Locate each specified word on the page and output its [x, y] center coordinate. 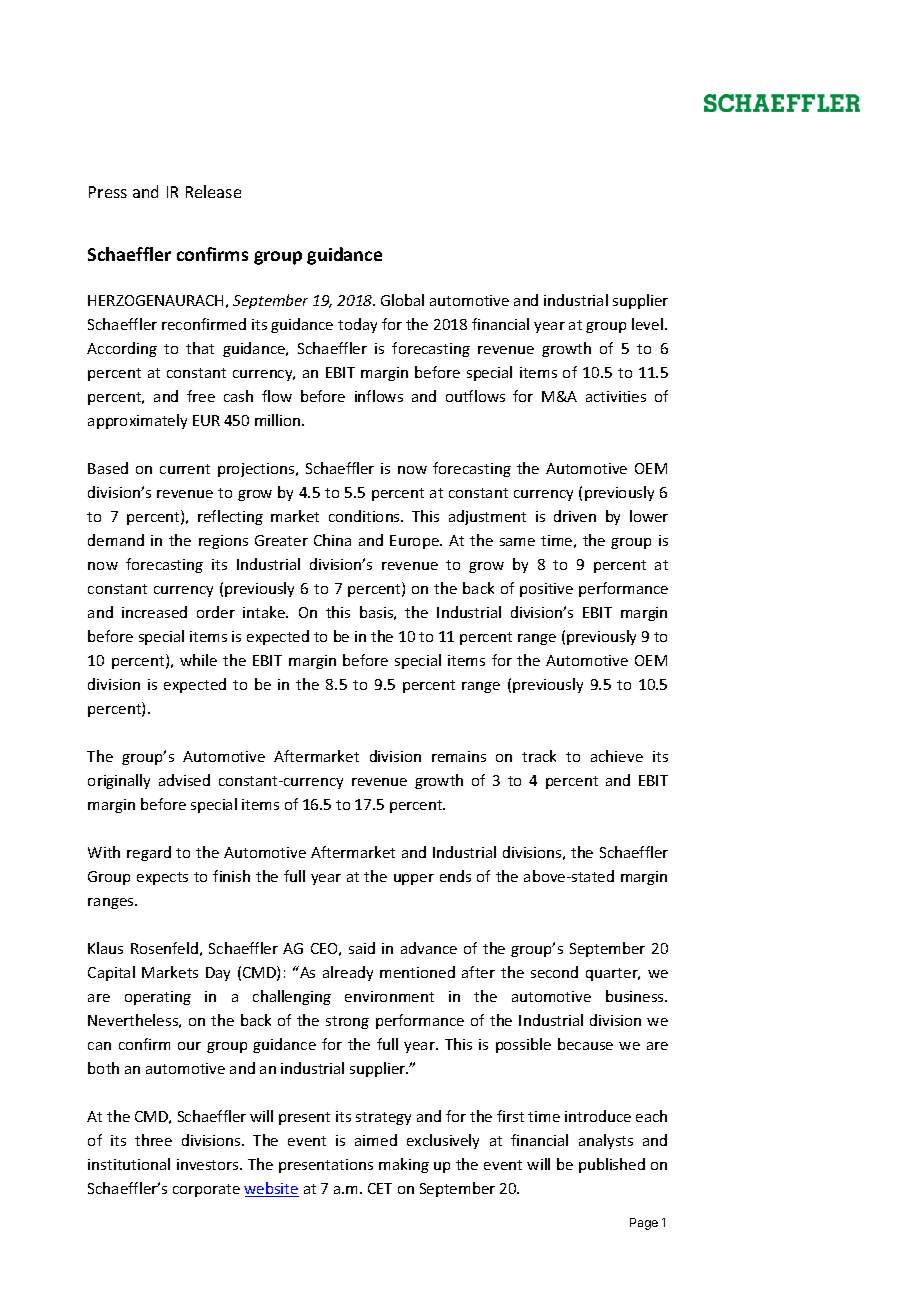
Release [213, 191]
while [198, 660]
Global [402, 300]
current [185, 469]
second [554, 972]
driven [575, 516]
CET [380, 1188]
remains [459, 756]
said [362, 948]
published [612, 1165]
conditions [365, 516]
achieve [617, 756]
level [647, 324]
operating [158, 998]
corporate [206, 1190]
